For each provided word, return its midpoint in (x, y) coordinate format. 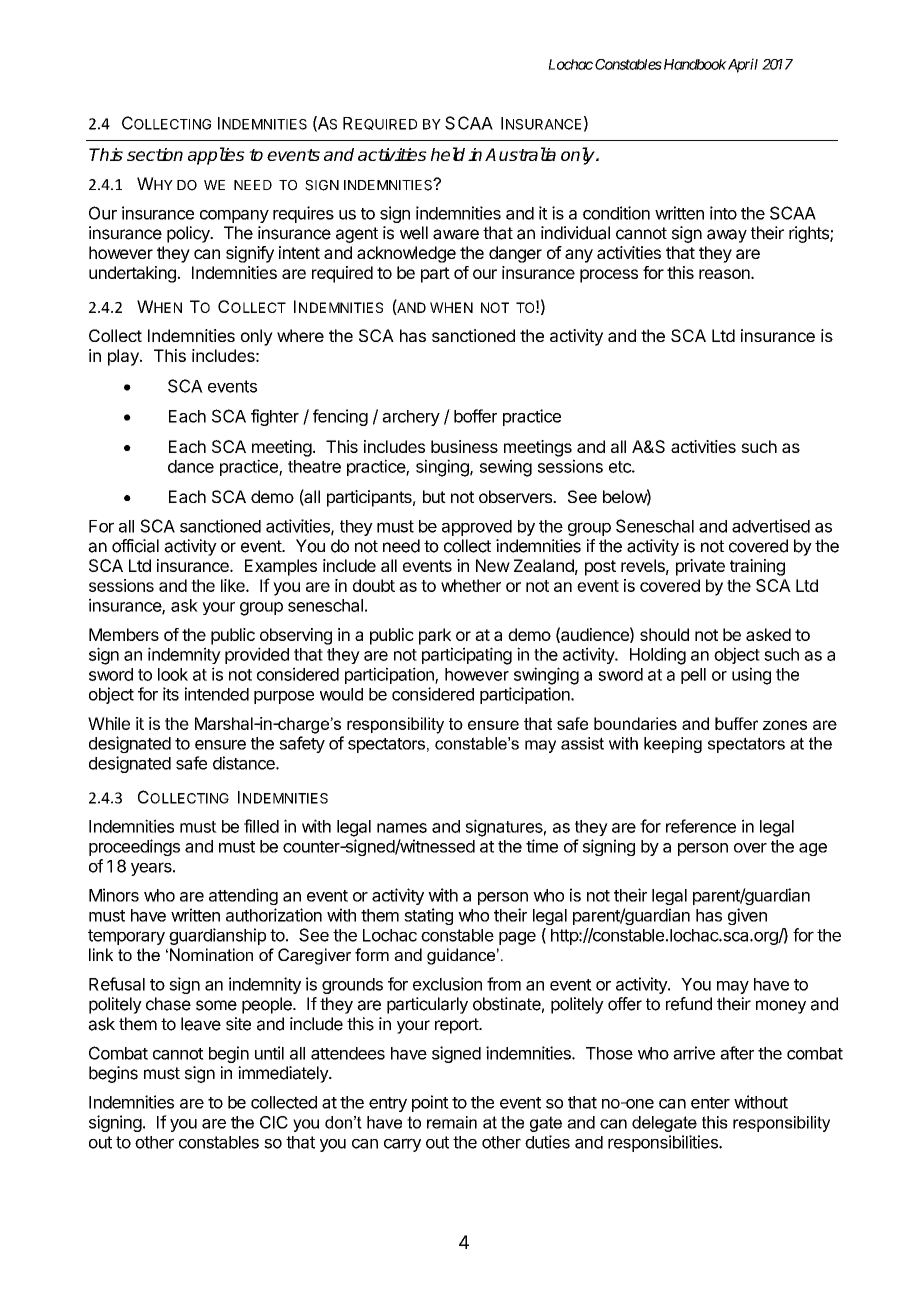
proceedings (134, 847)
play (124, 357)
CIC (274, 1122)
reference (701, 826)
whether (471, 585)
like (234, 585)
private (700, 567)
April (742, 65)
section (155, 154)
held (448, 154)
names (402, 828)
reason (725, 274)
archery (411, 418)
